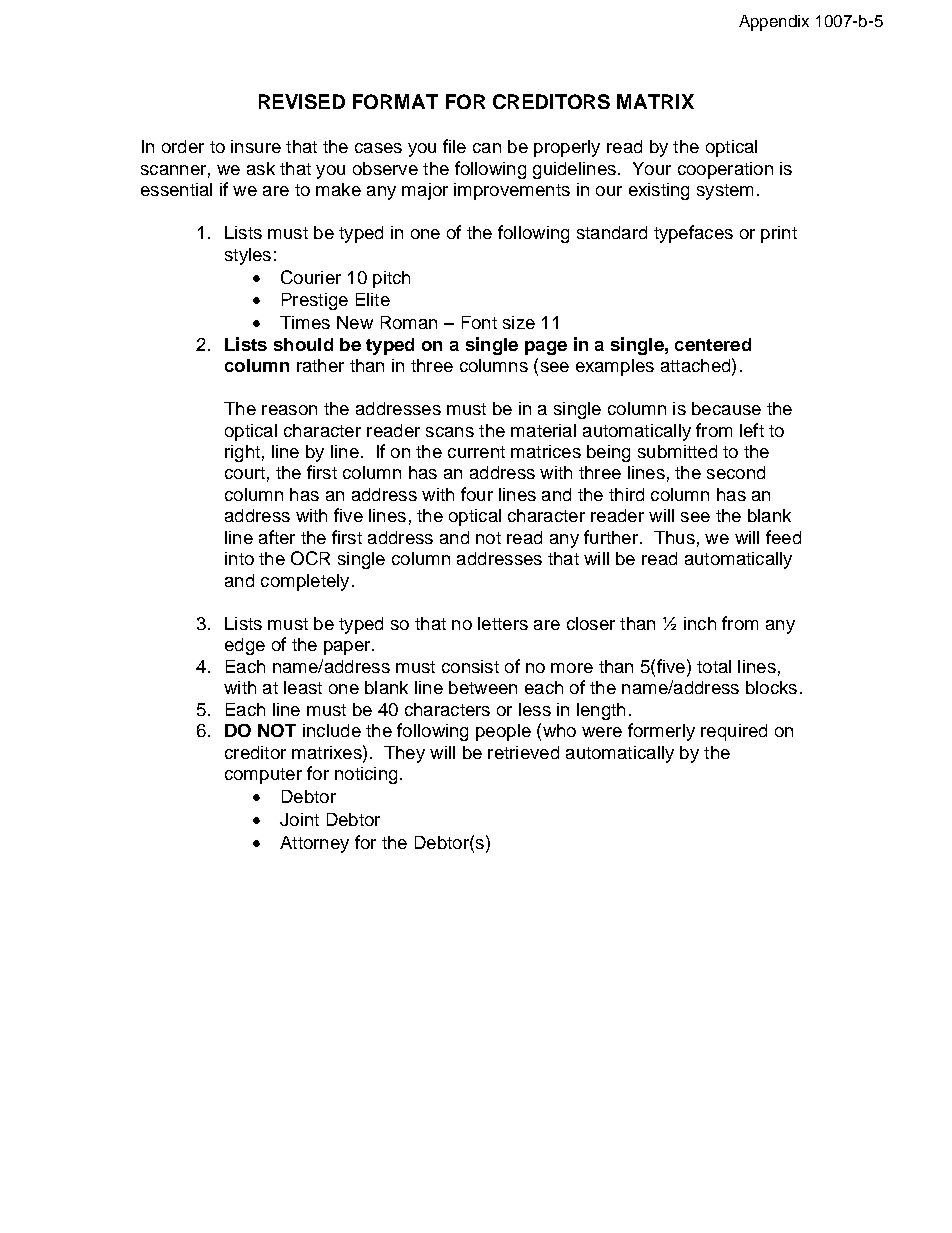 Image resolution: width=952 pixels, height=1233 pixels. I want to click on into, so click(239, 558).
